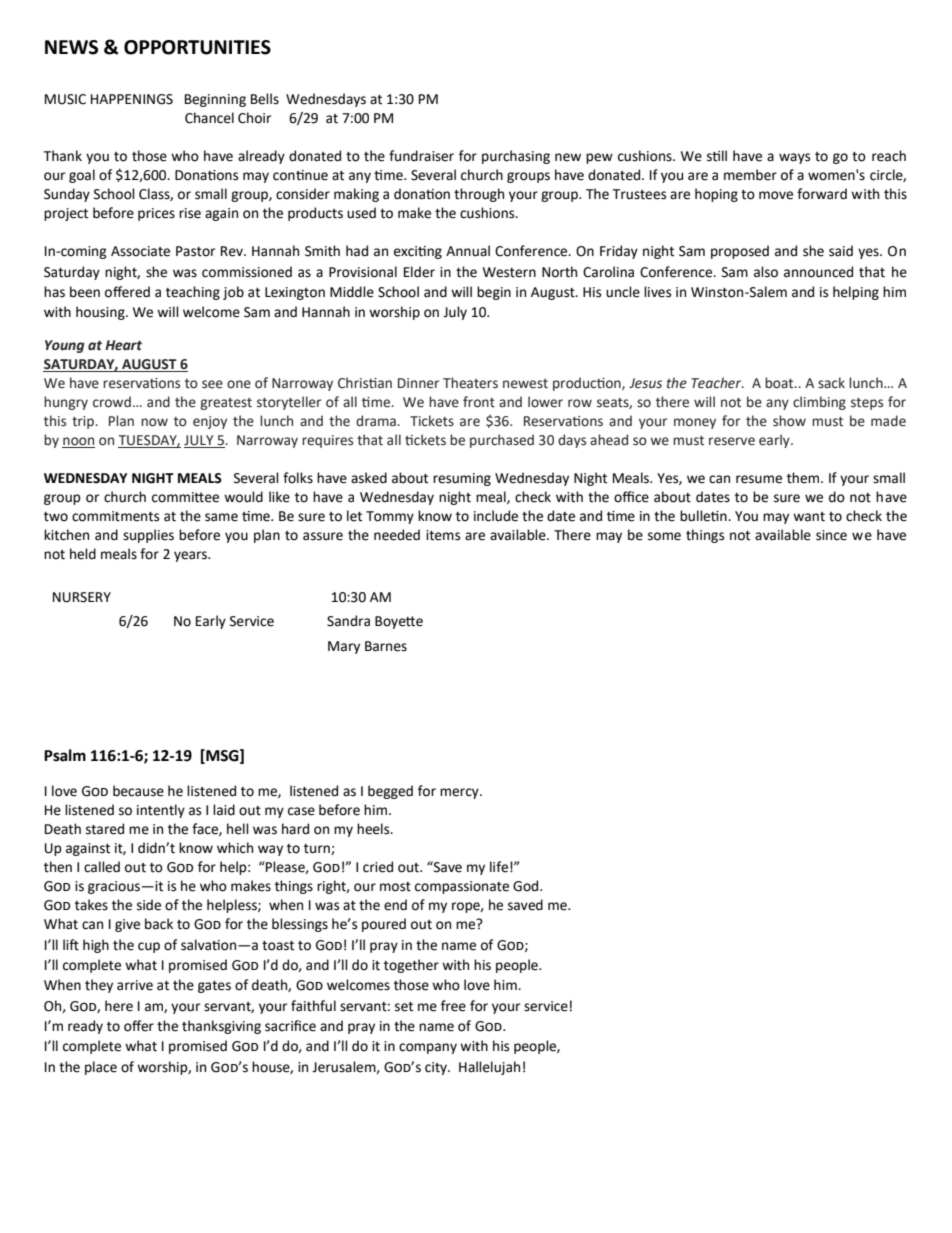 The image size is (952, 1233). I want to click on years, so click(192, 556).
